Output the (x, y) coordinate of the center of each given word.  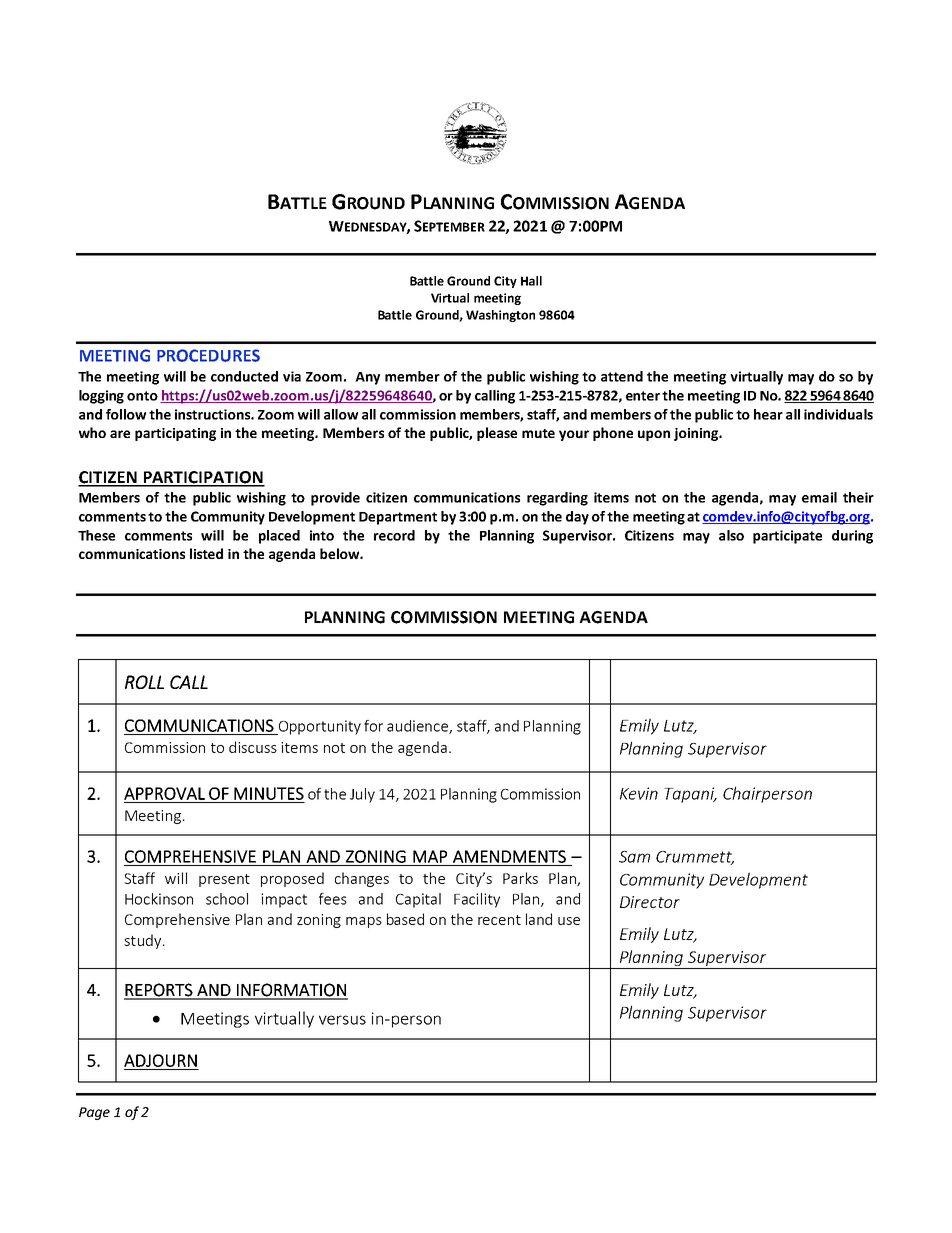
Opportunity (318, 727)
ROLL (144, 682)
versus (342, 1020)
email (819, 497)
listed (206, 553)
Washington (500, 316)
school (227, 899)
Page (94, 1113)
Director (650, 902)
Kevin (639, 793)
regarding (557, 499)
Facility (477, 900)
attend (622, 376)
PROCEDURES (208, 355)
